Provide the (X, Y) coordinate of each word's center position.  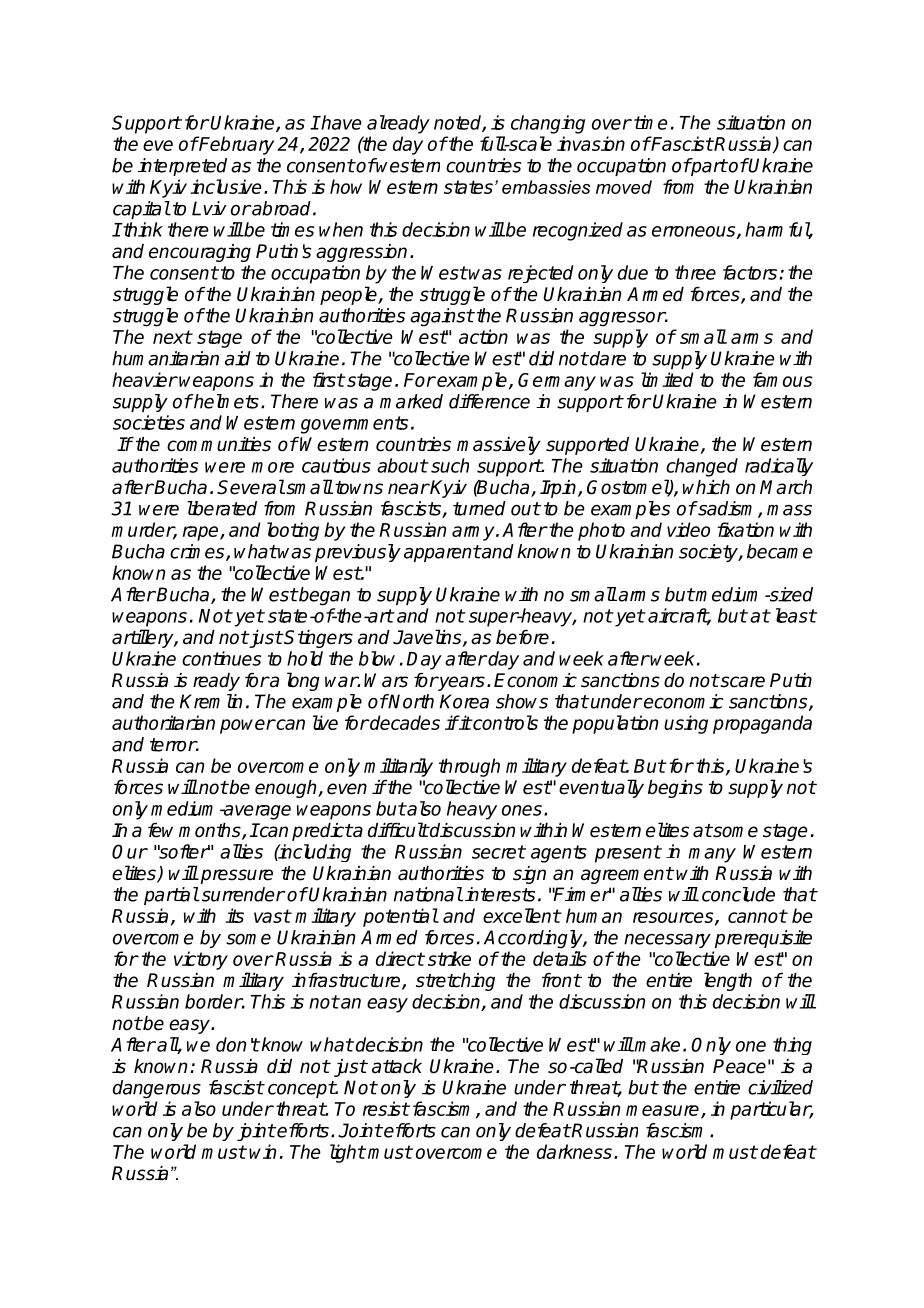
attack (397, 1066)
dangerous (157, 1089)
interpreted (182, 167)
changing (548, 124)
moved (624, 187)
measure (664, 1111)
